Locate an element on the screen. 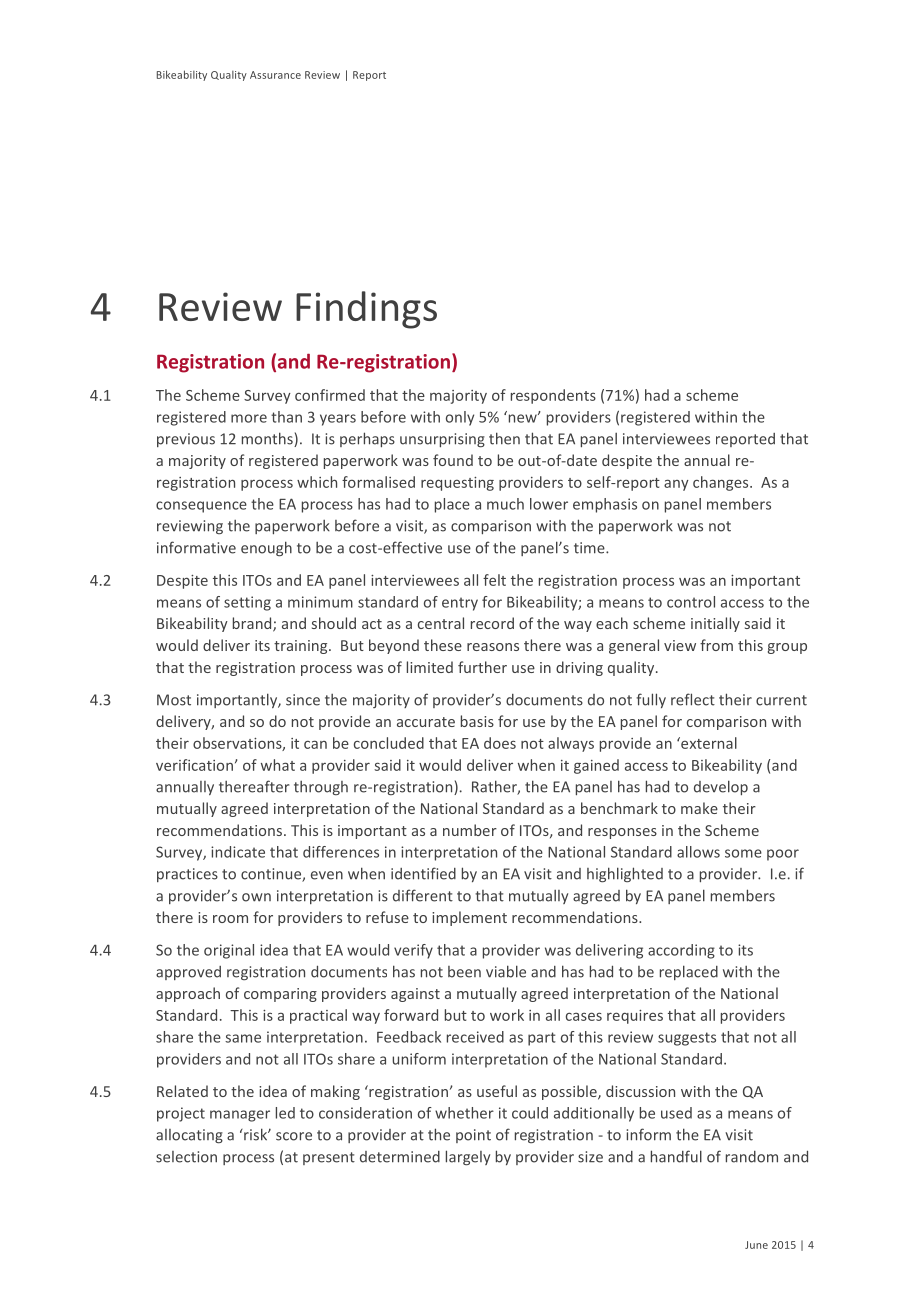 Image resolution: width=924 pixels, height=1308 pixels. selection is located at coordinates (186, 1157).
